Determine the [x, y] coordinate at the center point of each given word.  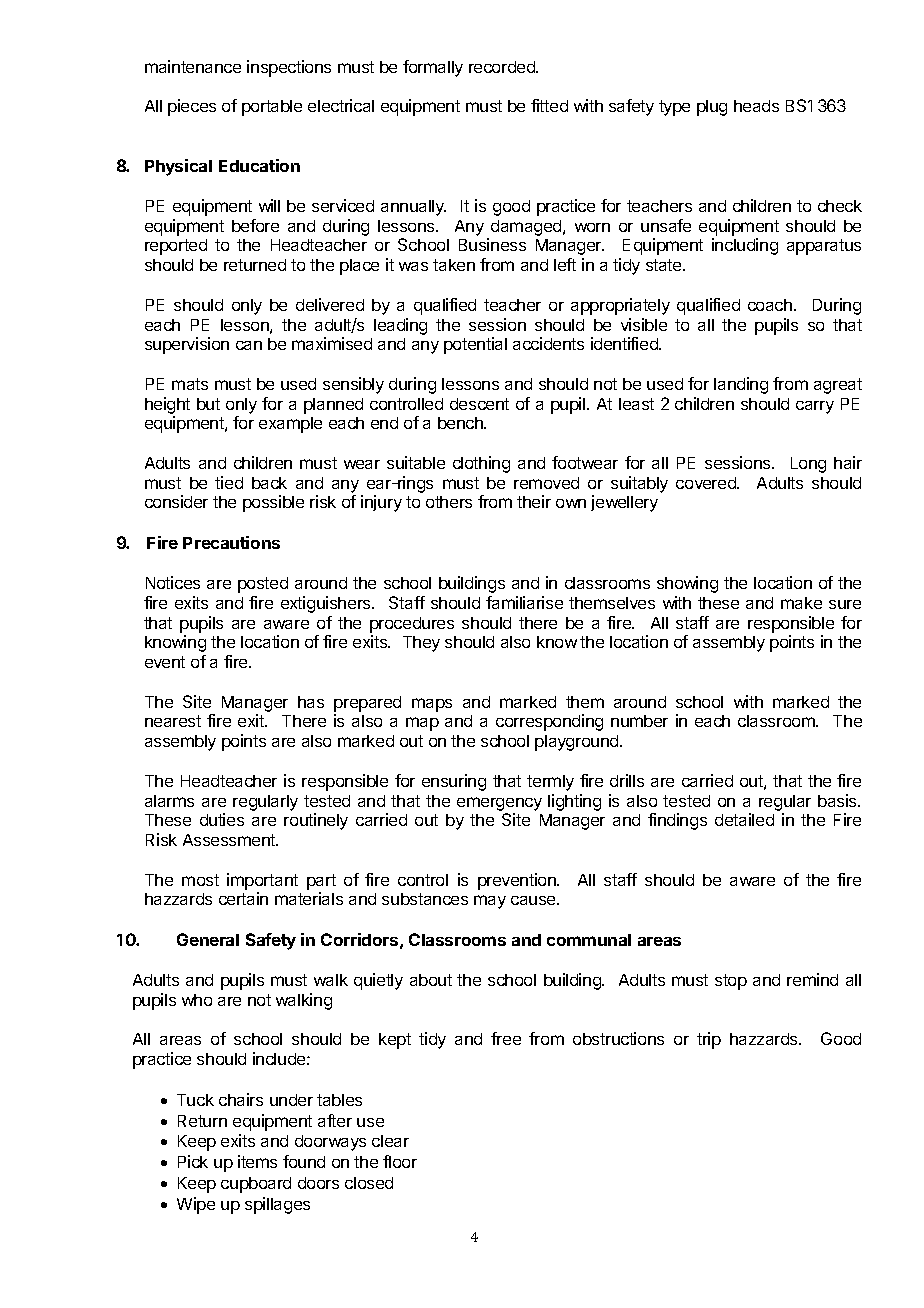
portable [272, 108]
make [801, 603]
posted [263, 585]
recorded [503, 67]
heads [756, 106]
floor [400, 1161]
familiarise [524, 602]
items [257, 1161]
